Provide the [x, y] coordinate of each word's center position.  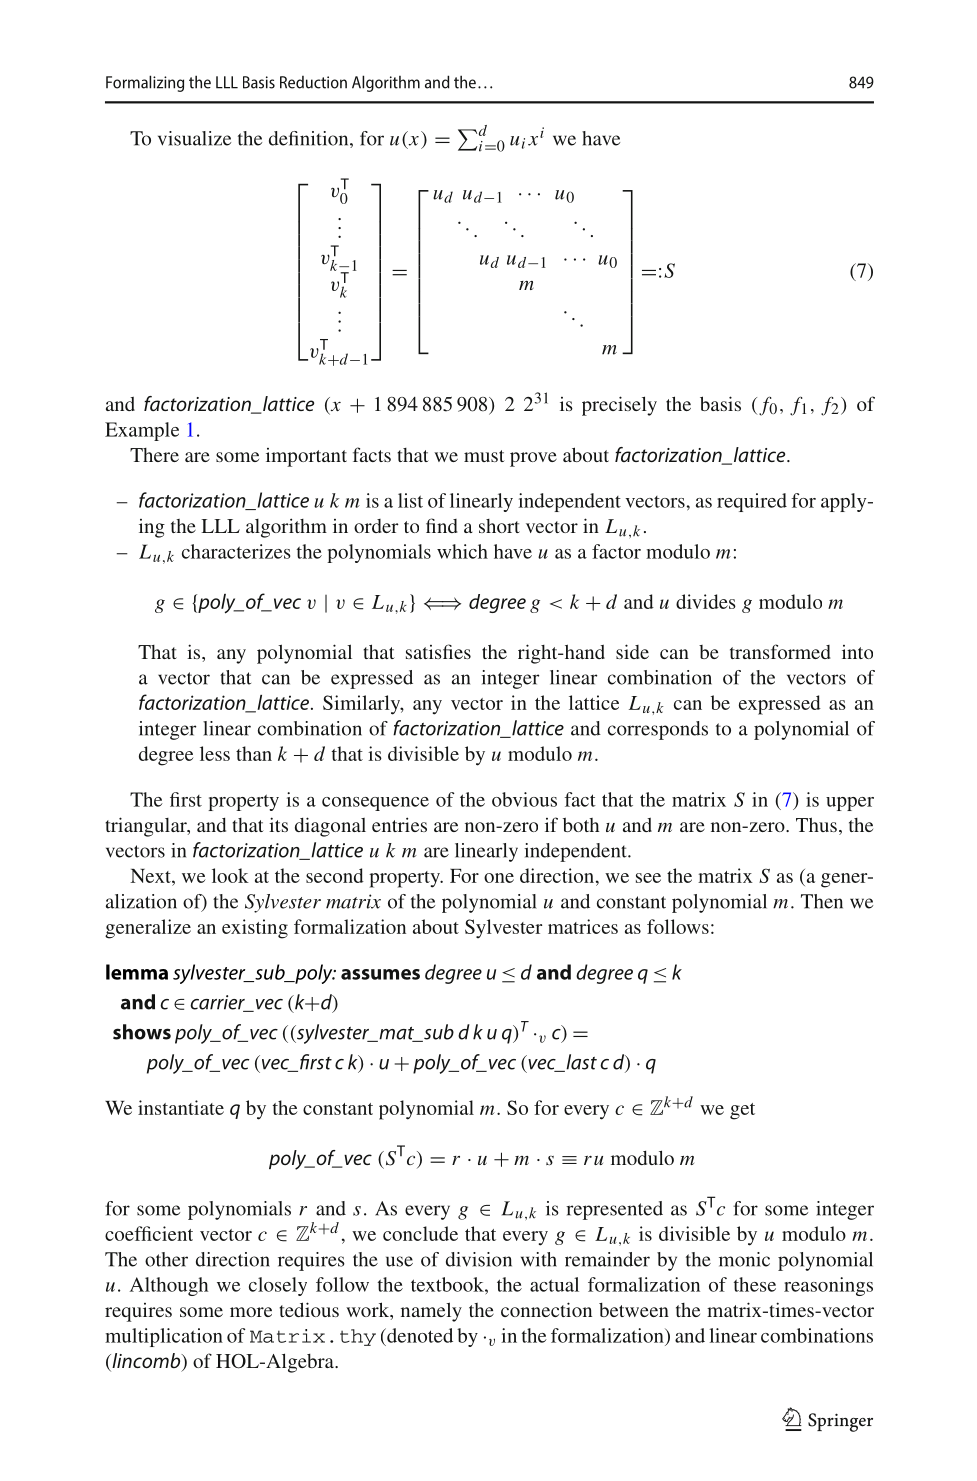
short [499, 526]
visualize [194, 138]
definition [310, 139]
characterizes [236, 551]
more [251, 1312]
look [230, 875]
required [752, 502]
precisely [619, 406]
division [479, 1259]
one [499, 878]
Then [822, 901]
